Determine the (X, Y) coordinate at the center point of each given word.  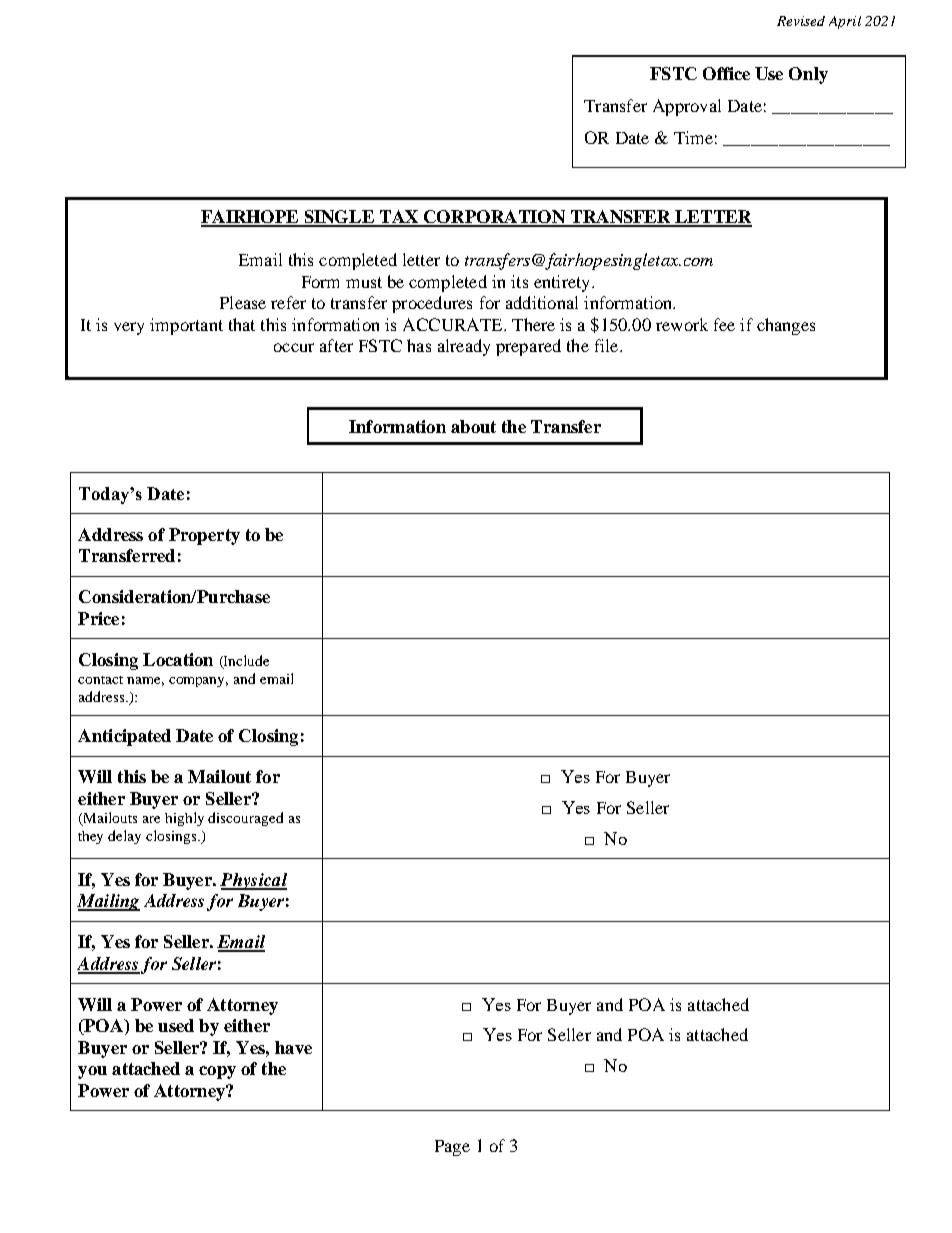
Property (204, 536)
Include (245, 661)
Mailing (108, 902)
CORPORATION (494, 218)
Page (452, 1148)
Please (243, 302)
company (198, 682)
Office (726, 73)
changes (786, 326)
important (186, 326)
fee (724, 324)
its (519, 281)
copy (217, 1072)
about (473, 426)
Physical (253, 881)
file (608, 345)
